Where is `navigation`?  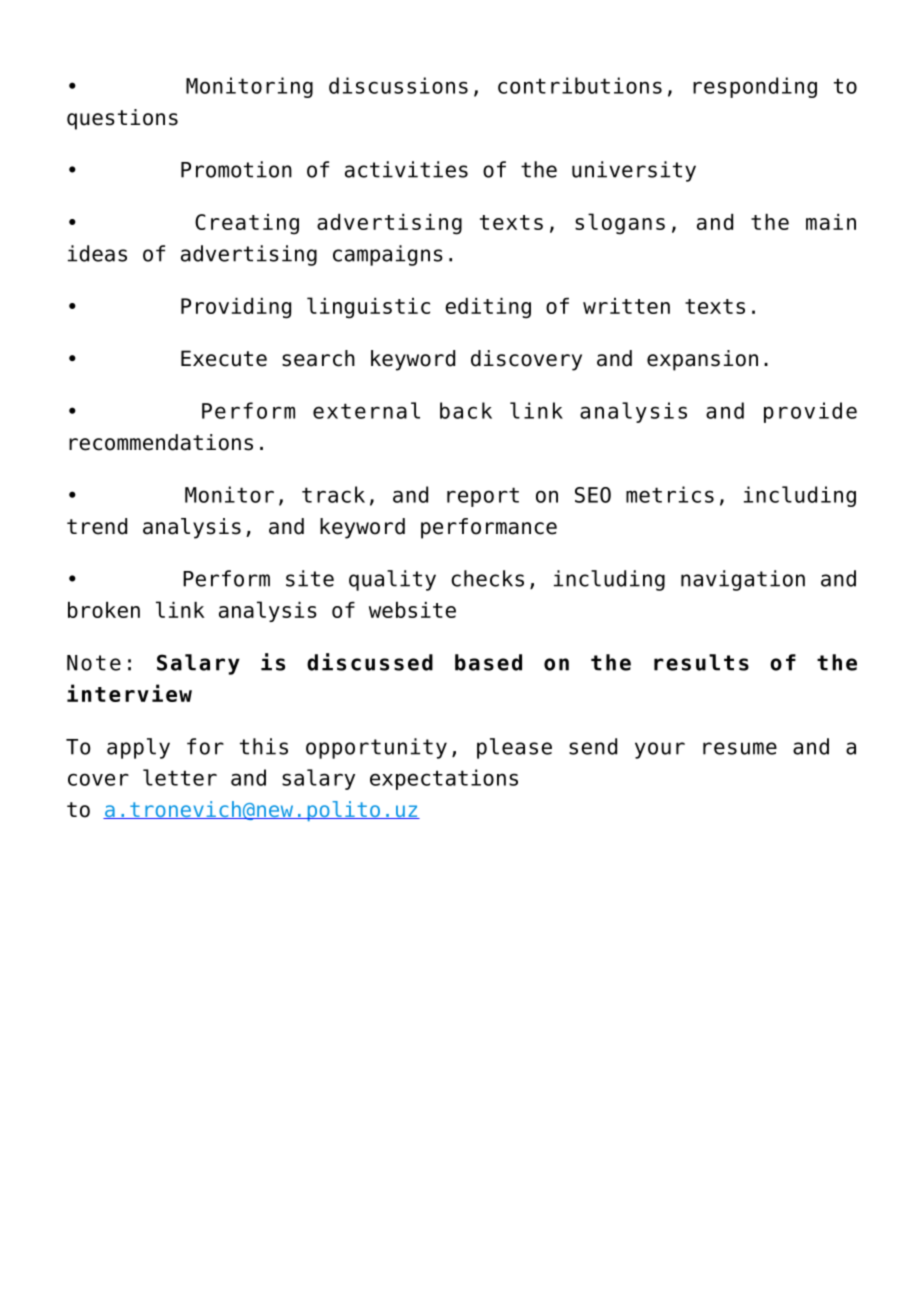
navigation is located at coordinates (743, 580).
